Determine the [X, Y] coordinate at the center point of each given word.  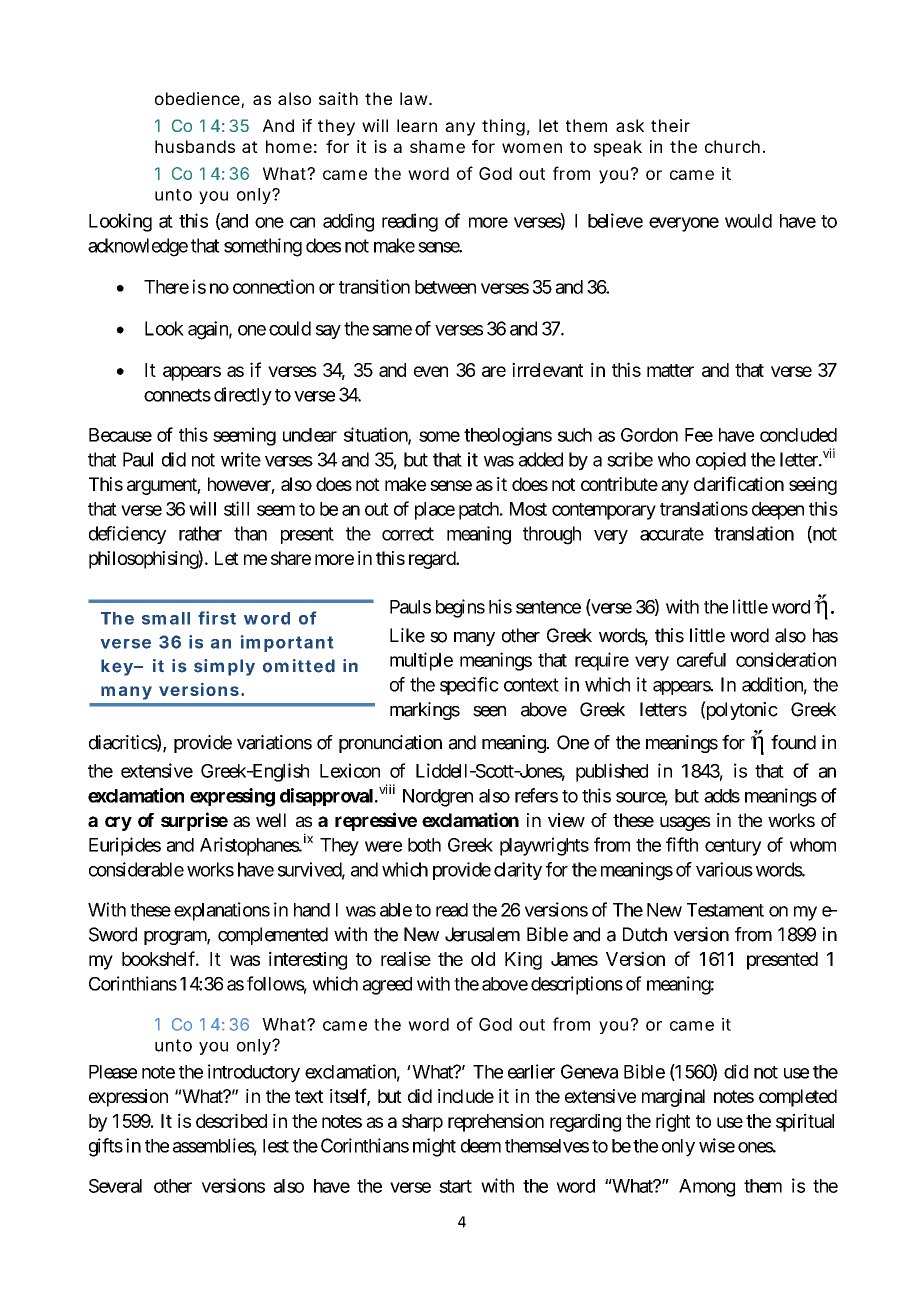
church [732, 146]
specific [469, 686]
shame [437, 146]
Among [707, 1188]
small [166, 618]
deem [481, 1146]
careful [701, 659]
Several [115, 1186]
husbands [195, 146]
